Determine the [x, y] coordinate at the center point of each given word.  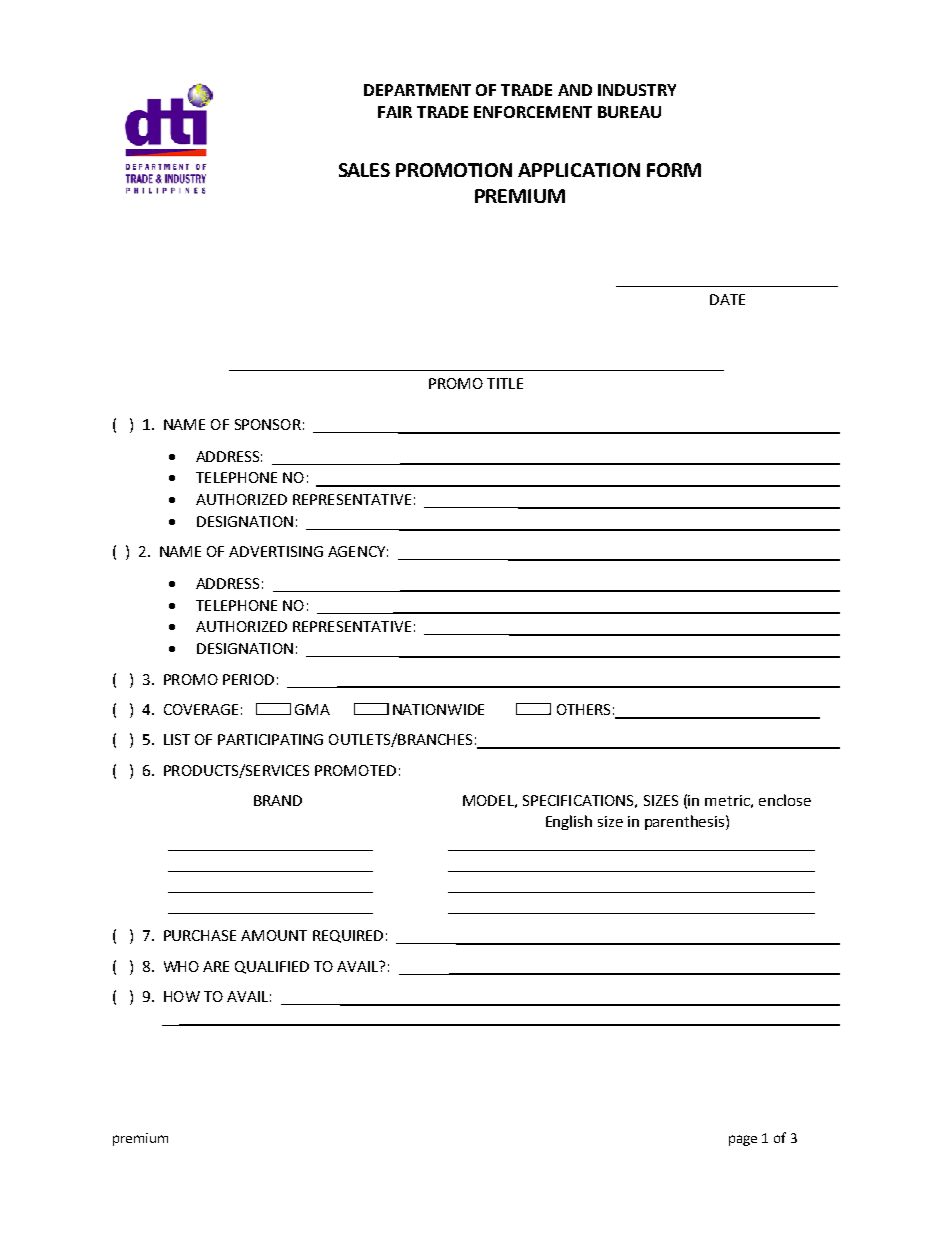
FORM [674, 170]
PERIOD [248, 679]
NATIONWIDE [438, 709]
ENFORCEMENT [533, 112]
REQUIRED [348, 936]
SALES [364, 170]
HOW [182, 996]
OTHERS [583, 709]
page [743, 1140]
